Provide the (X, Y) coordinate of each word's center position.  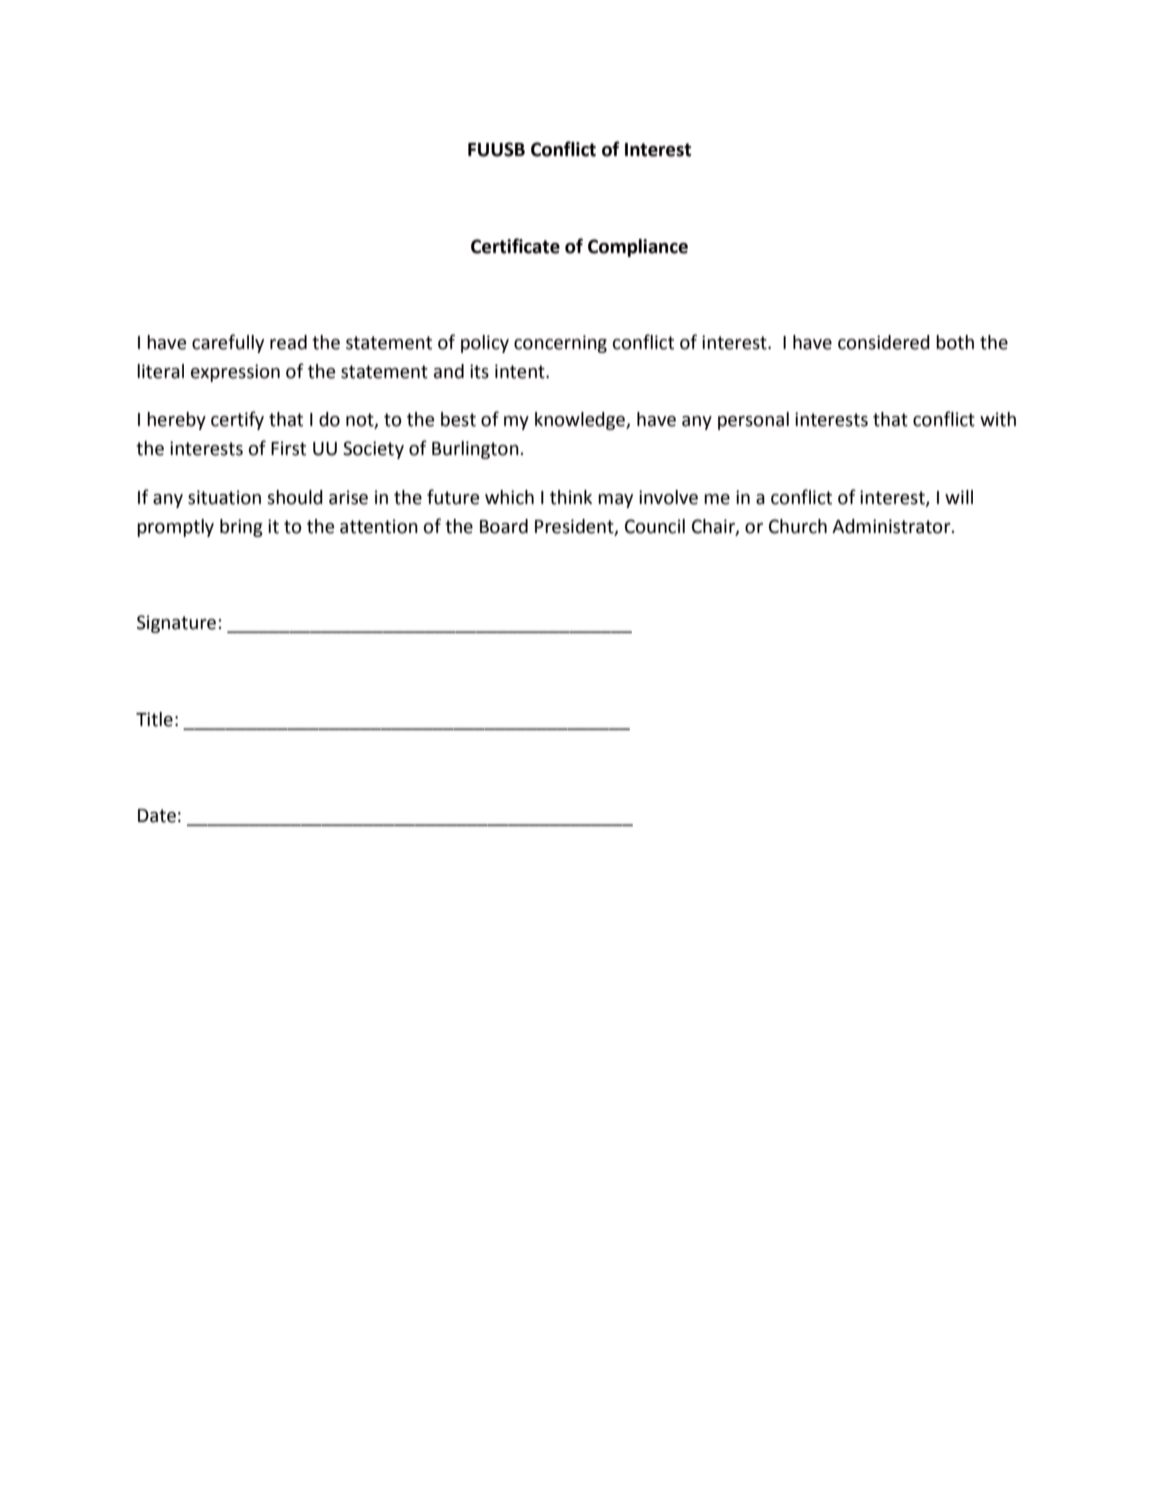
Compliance (638, 248)
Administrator (892, 526)
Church (798, 526)
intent (521, 371)
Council (655, 526)
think (571, 497)
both (955, 342)
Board (504, 526)
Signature (176, 624)
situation (224, 497)
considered (884, 342)
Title (154, 719)
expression (235, 373)
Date (157, 816)
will (959, 497)
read (288, 342)
